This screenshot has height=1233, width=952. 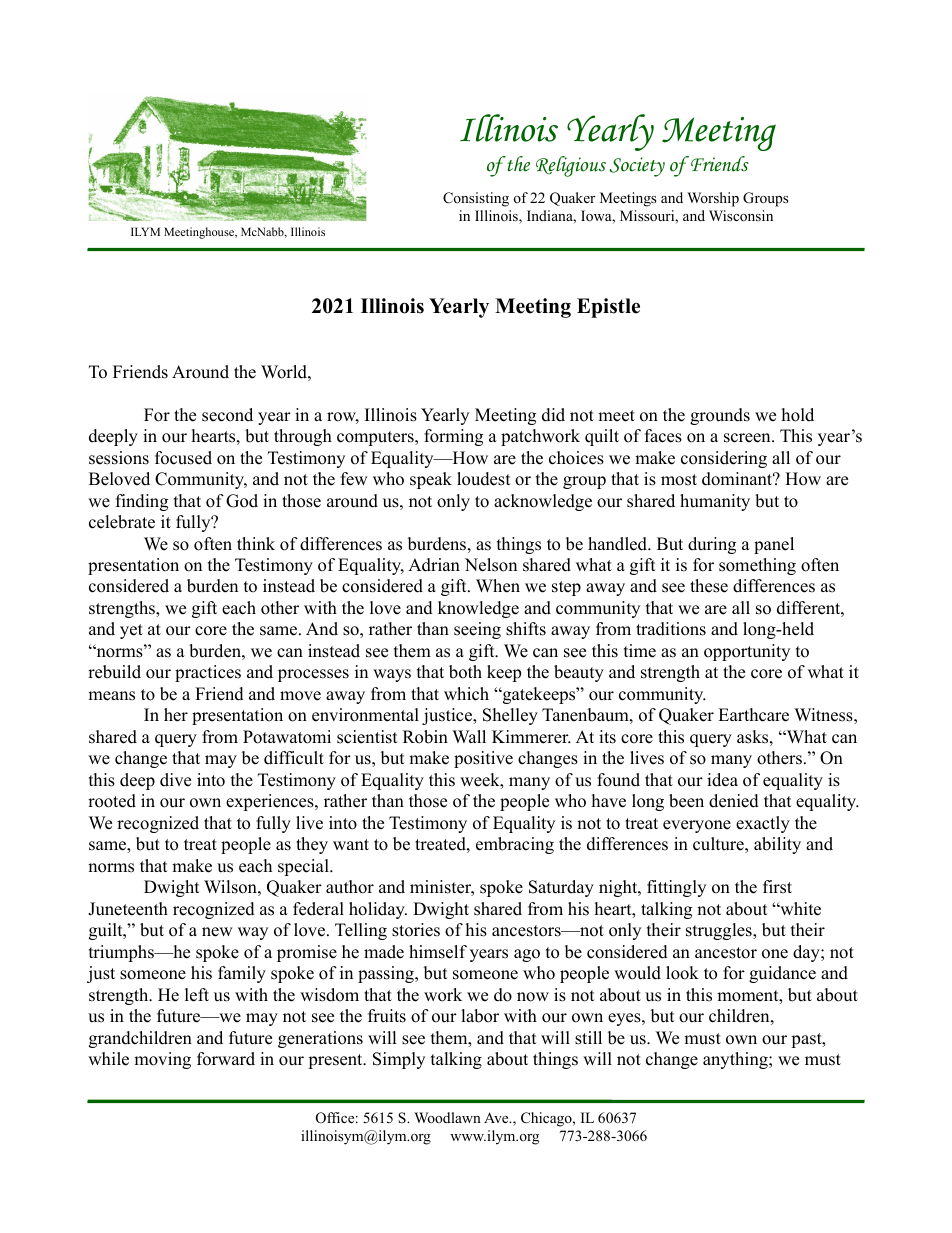 I want to click on seeing, so click(x=477, y=630).
